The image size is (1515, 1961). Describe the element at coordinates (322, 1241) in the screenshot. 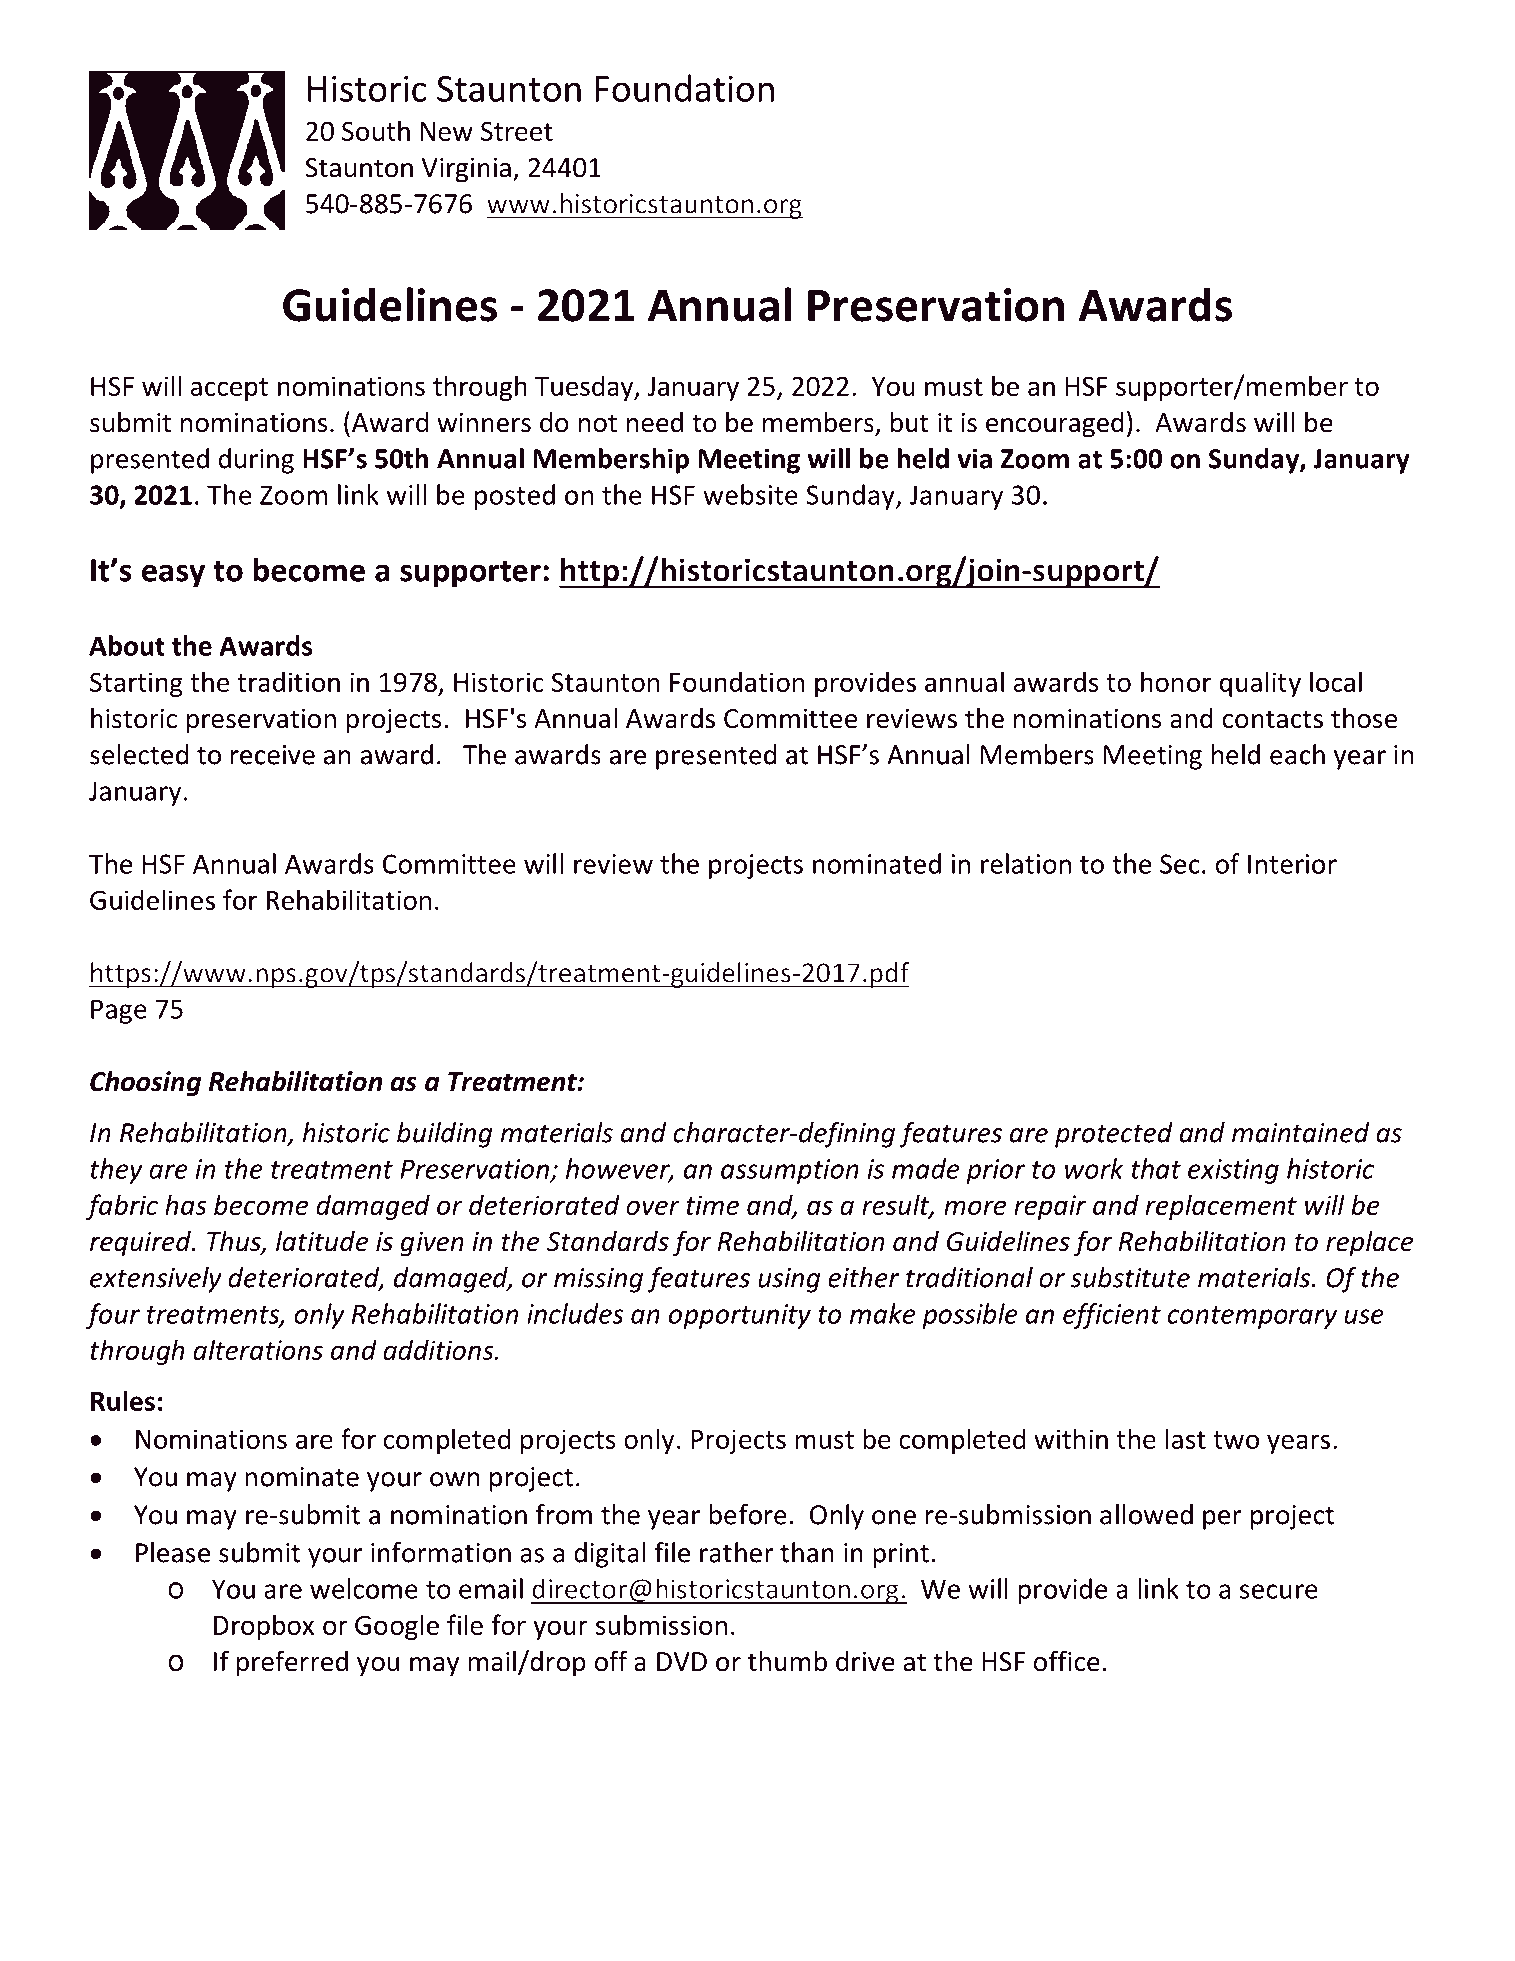

I see `latitude` at that location.
